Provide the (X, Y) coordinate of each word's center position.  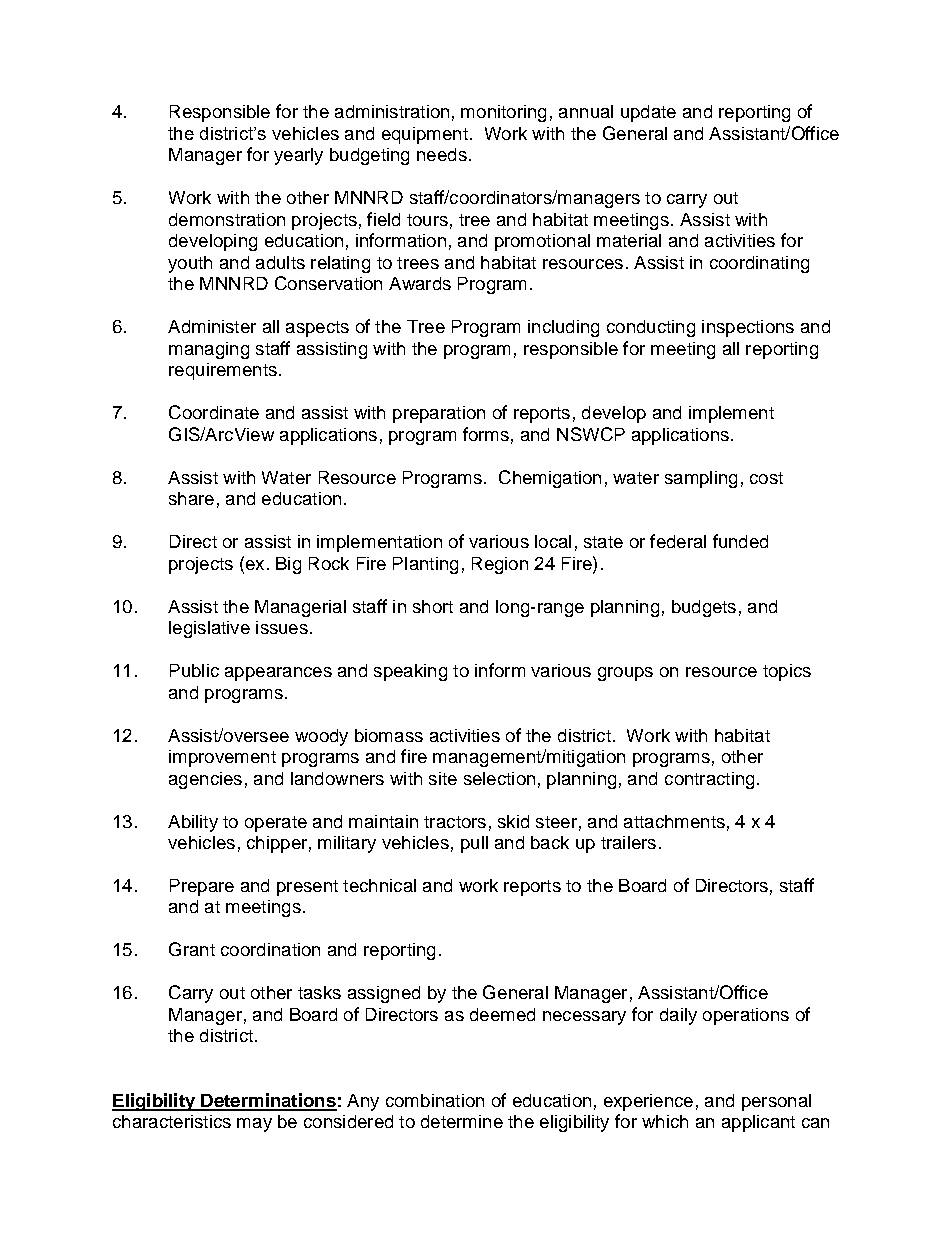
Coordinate (214, 412)
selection (499, 778)
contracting (709, 780)
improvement (222, 758)
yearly (298, 156)
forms (486, 434)
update (648, 113)
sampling (701, 479)
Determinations (268, 1101)
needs (442, 154)
